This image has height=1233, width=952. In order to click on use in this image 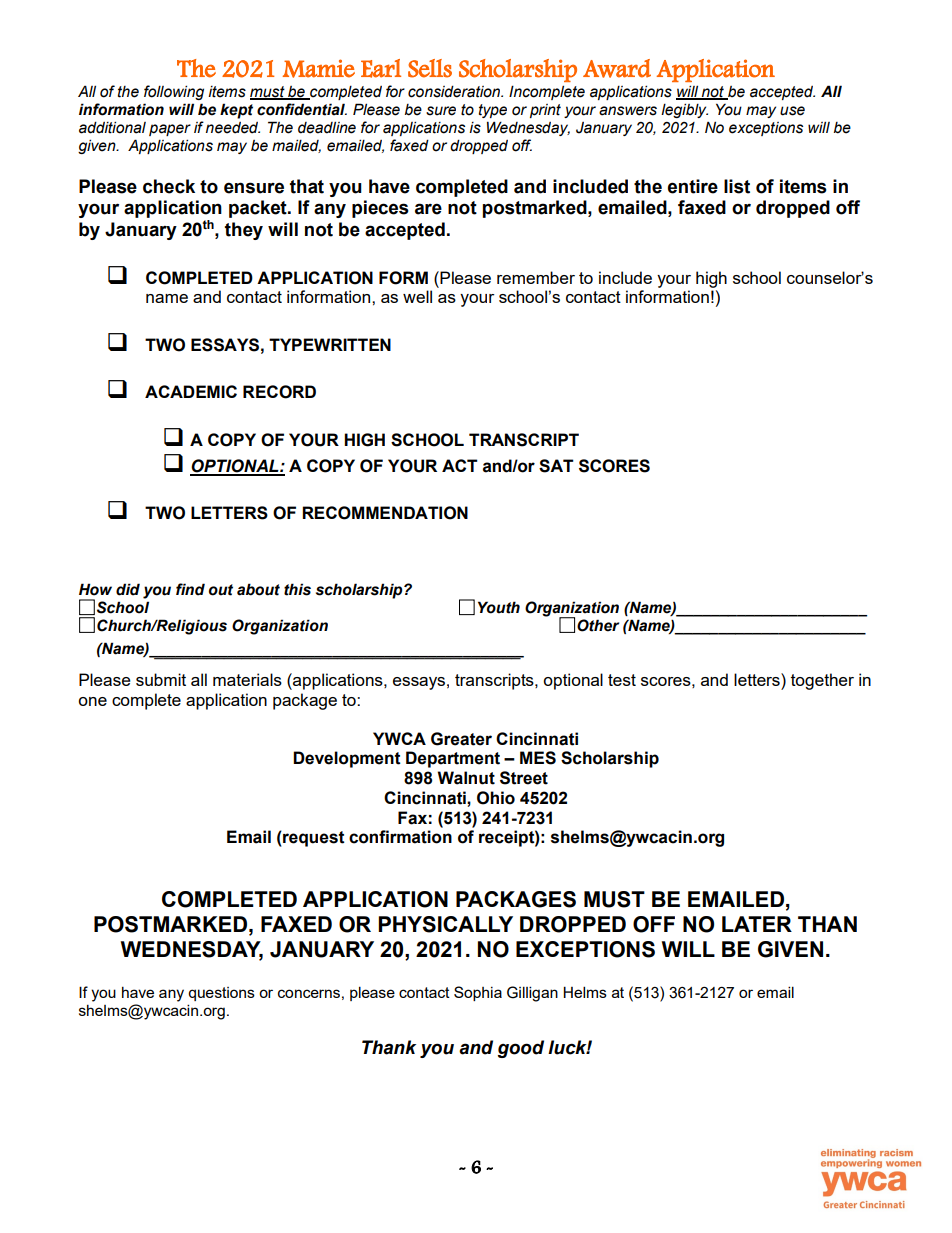, I will do `click(792, 111)`.
